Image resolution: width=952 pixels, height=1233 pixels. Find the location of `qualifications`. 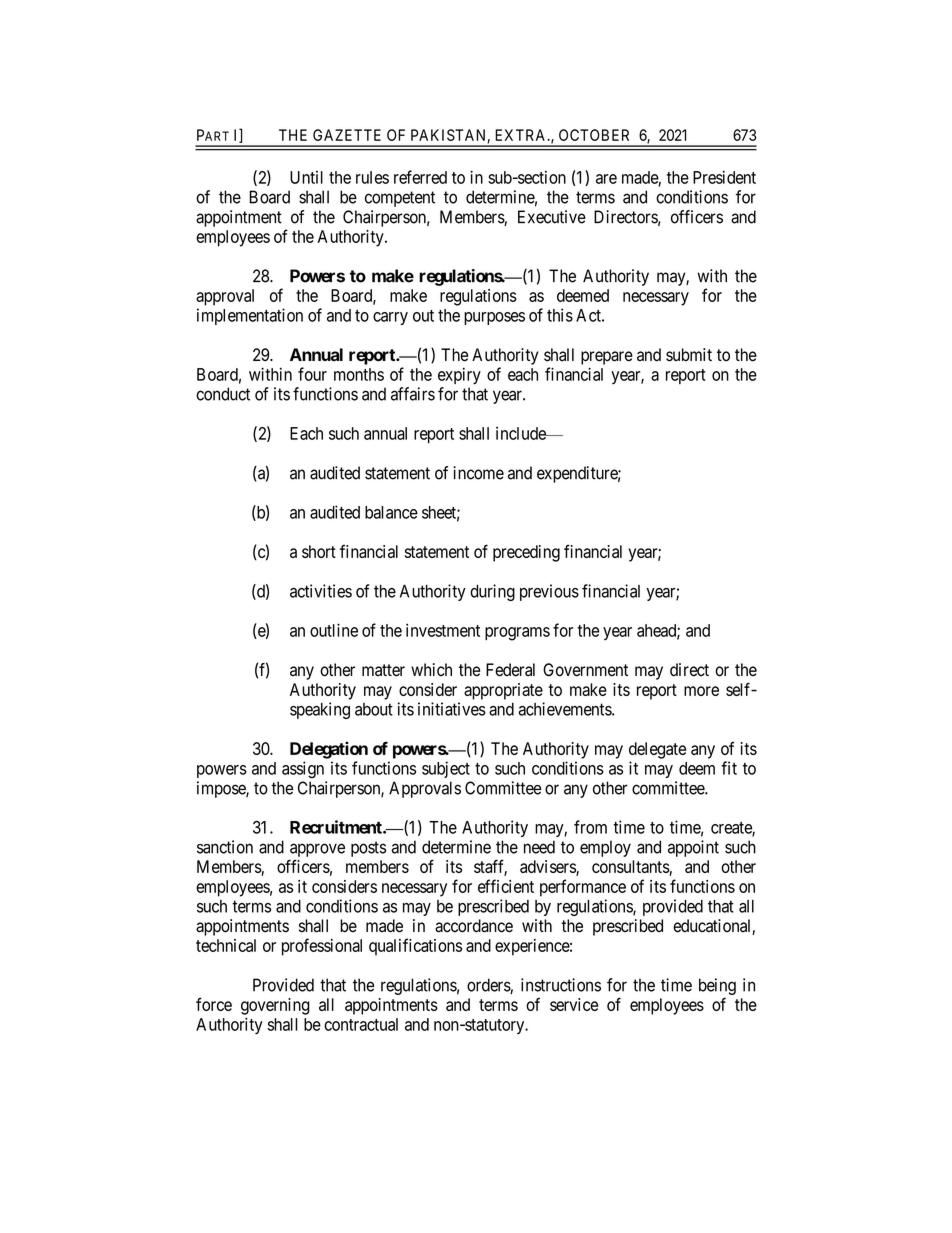

qualifications is located at coordinates (415, 947).
